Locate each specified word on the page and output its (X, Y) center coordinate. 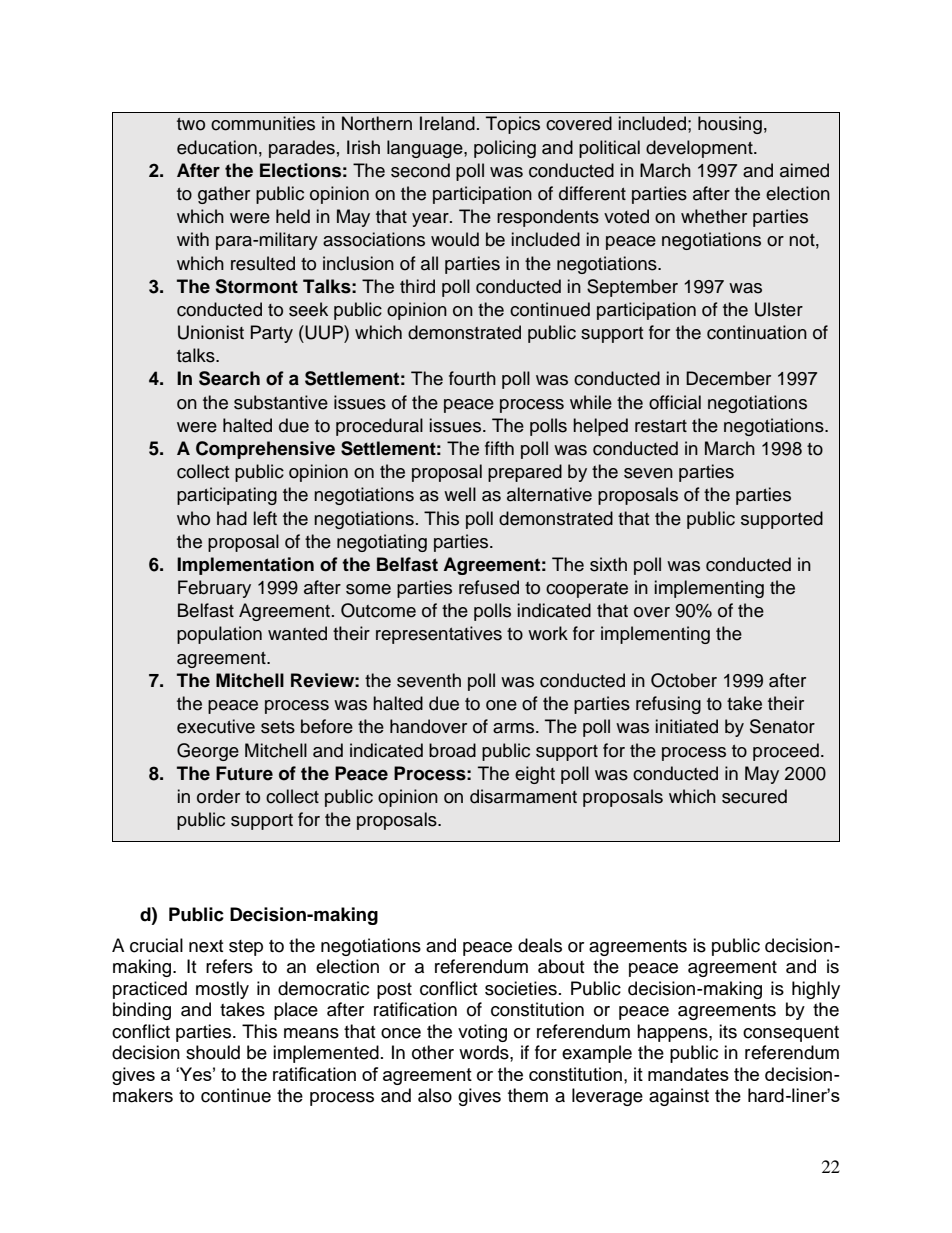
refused (489, 587)
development (700, 149)
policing (505, 149)
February (214, 589)
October (684, 680)
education (217, 147)
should (213, 1052)
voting (482, 1033)
